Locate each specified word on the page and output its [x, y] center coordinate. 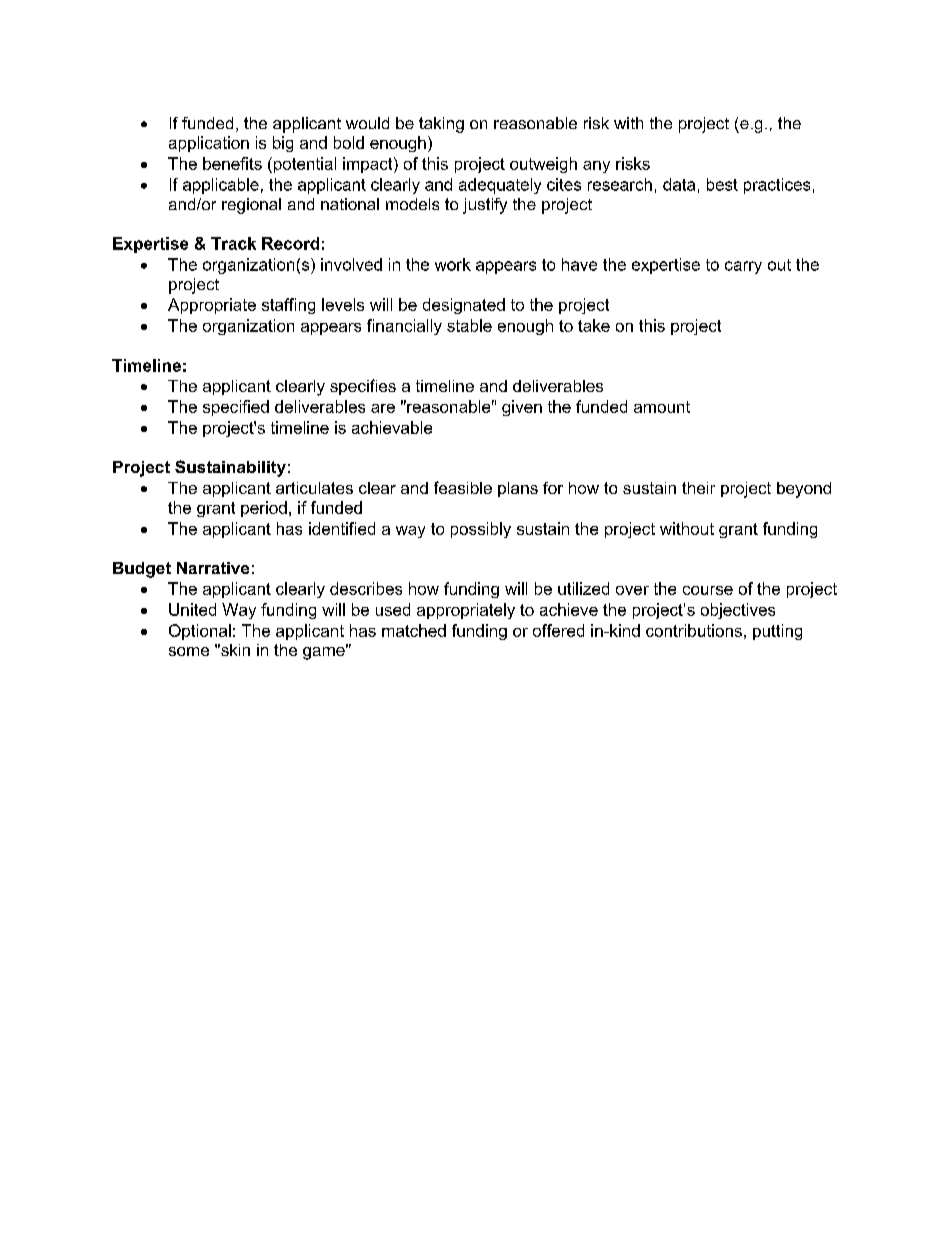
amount [662, 407]
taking [441, 125]
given [522, 408]
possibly [481, 530]
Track [233, 243]
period [264, 509]
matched [414, 630]
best [722, 184]
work [453, 264]
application [209, 144]
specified [236, 408]
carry [743, 267]
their [698, 488]
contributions [694, 630]
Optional [200, 632]
